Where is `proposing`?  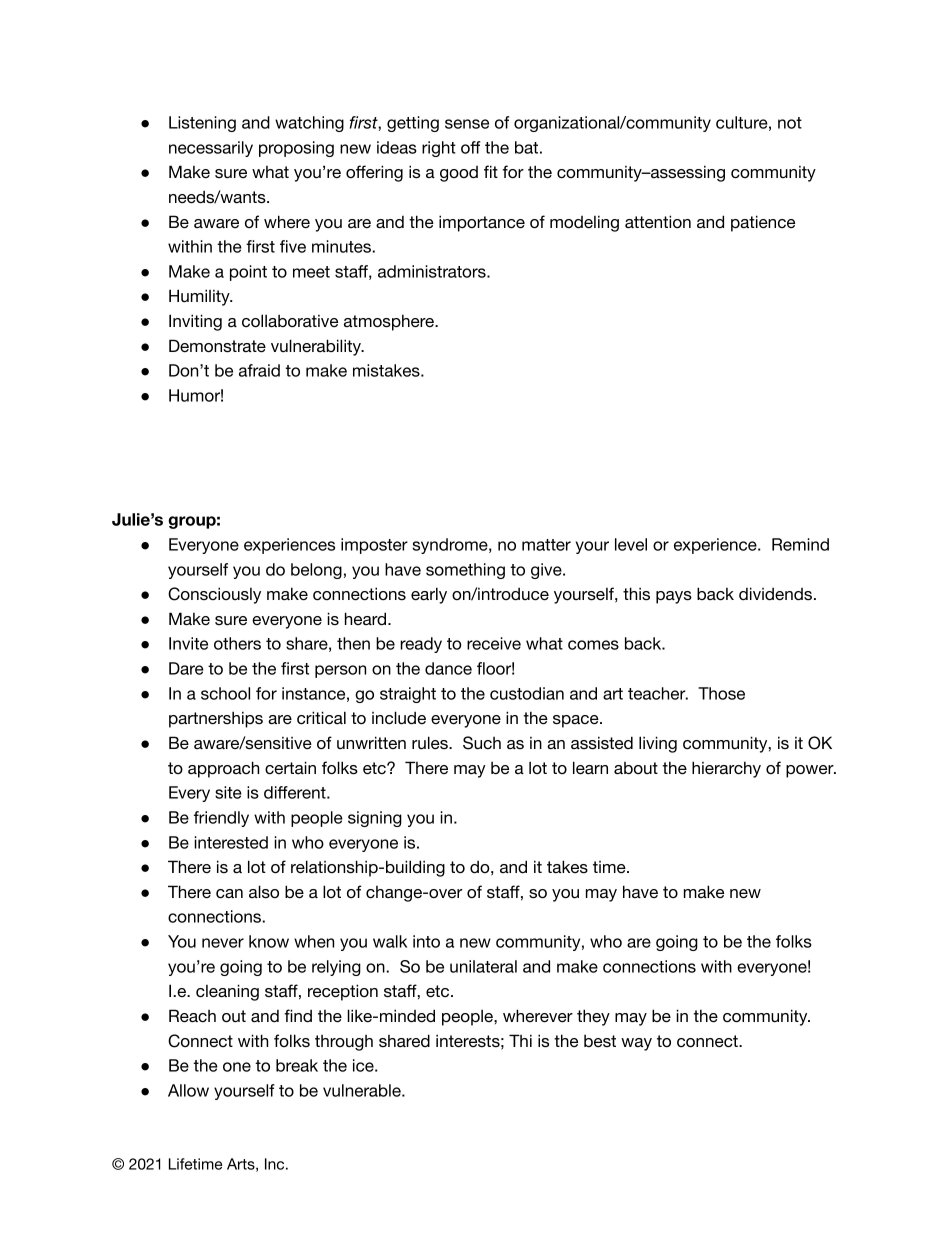 proposing is located at coordinates (296, 149).
